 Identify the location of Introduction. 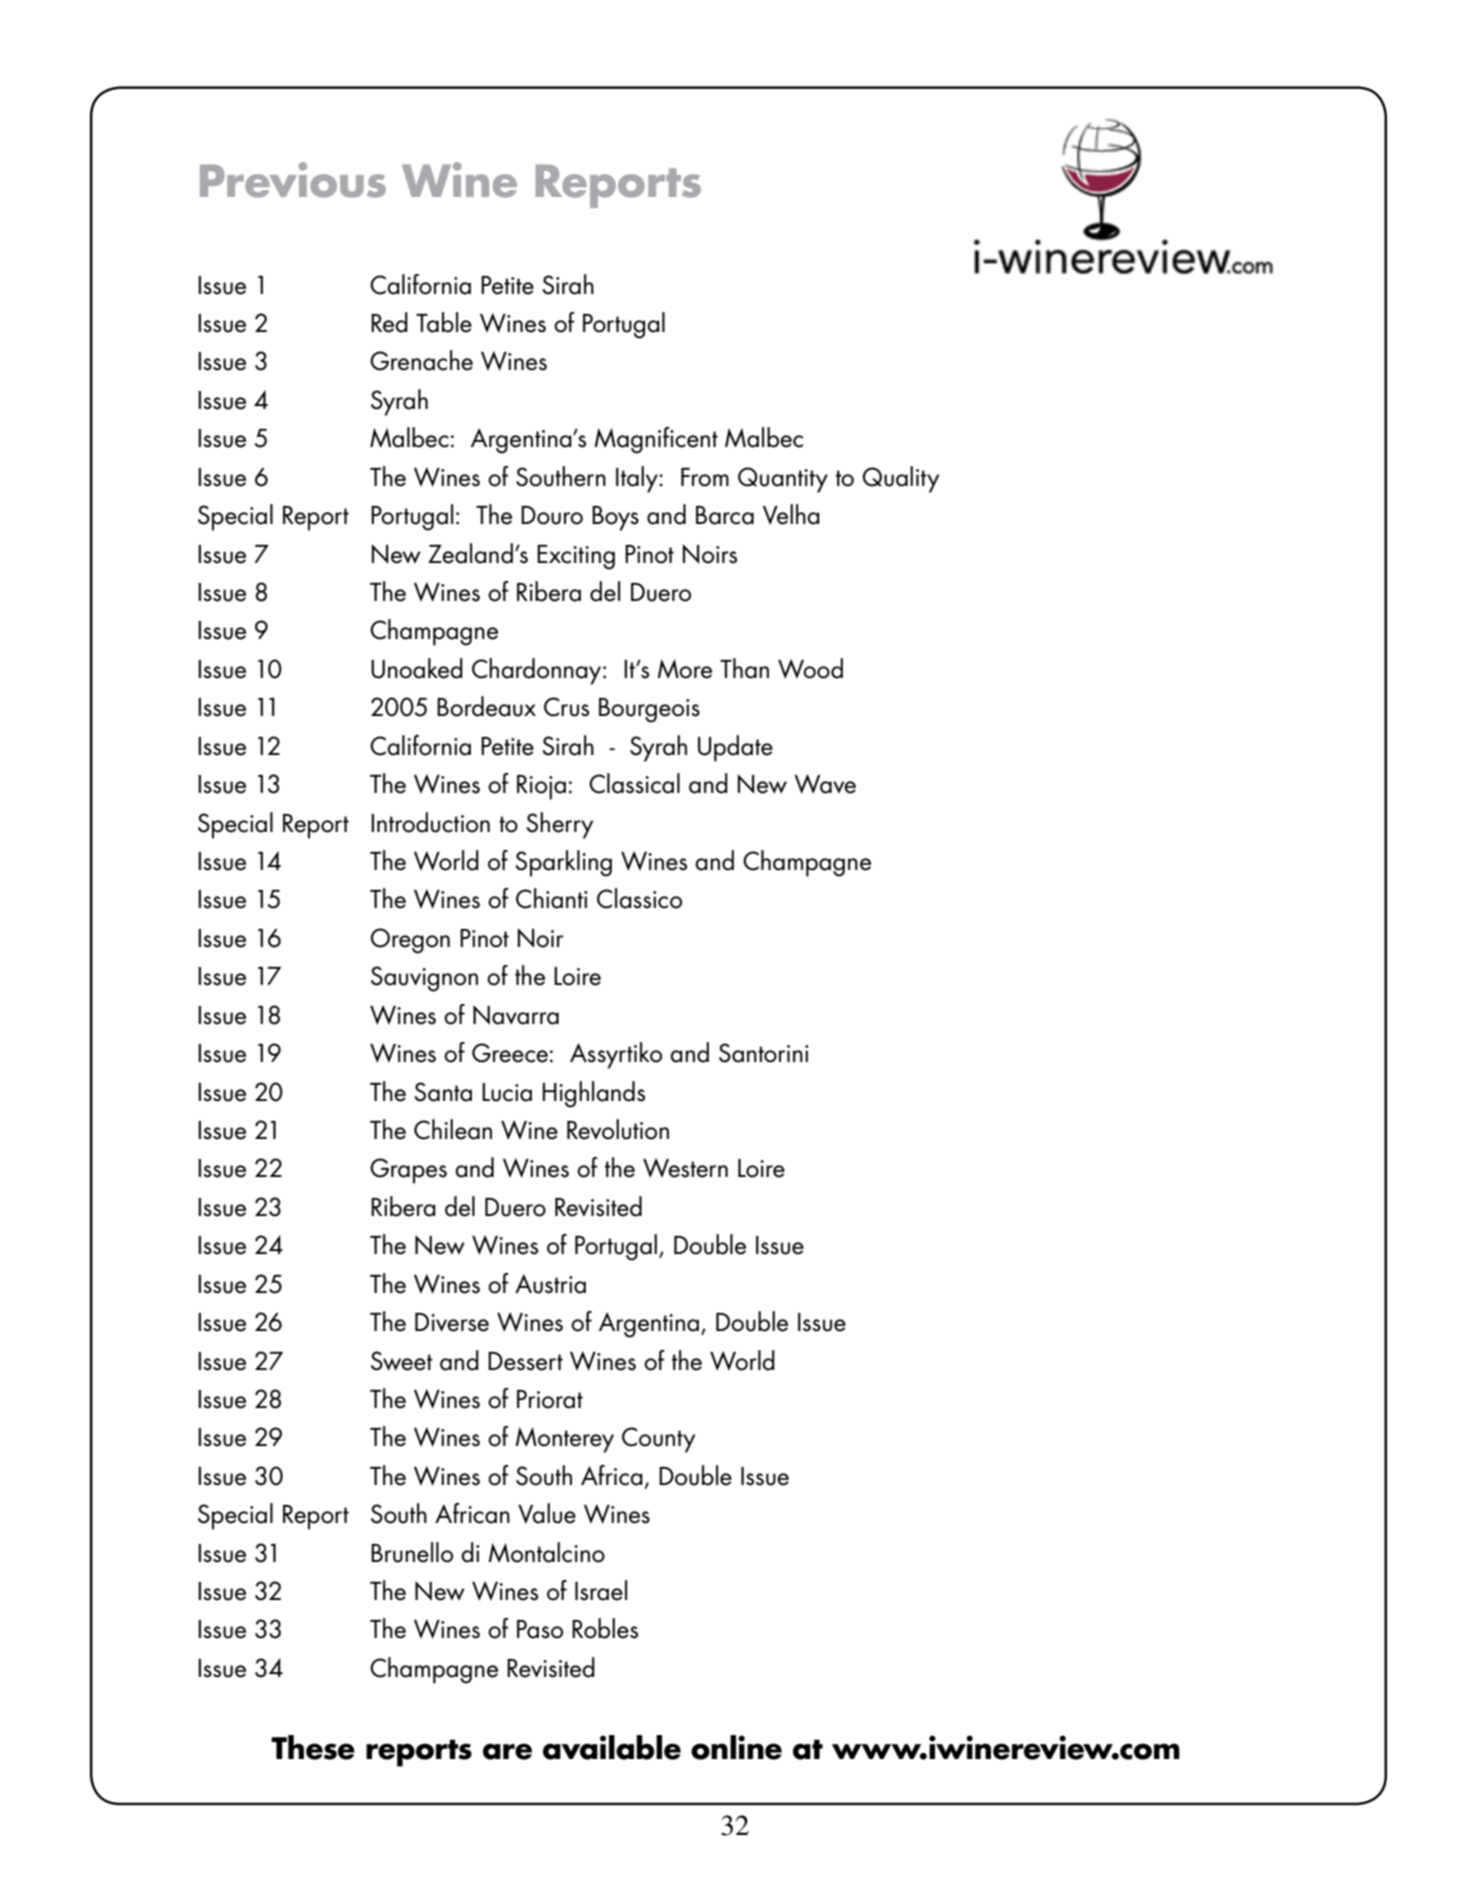
(430, 822).
